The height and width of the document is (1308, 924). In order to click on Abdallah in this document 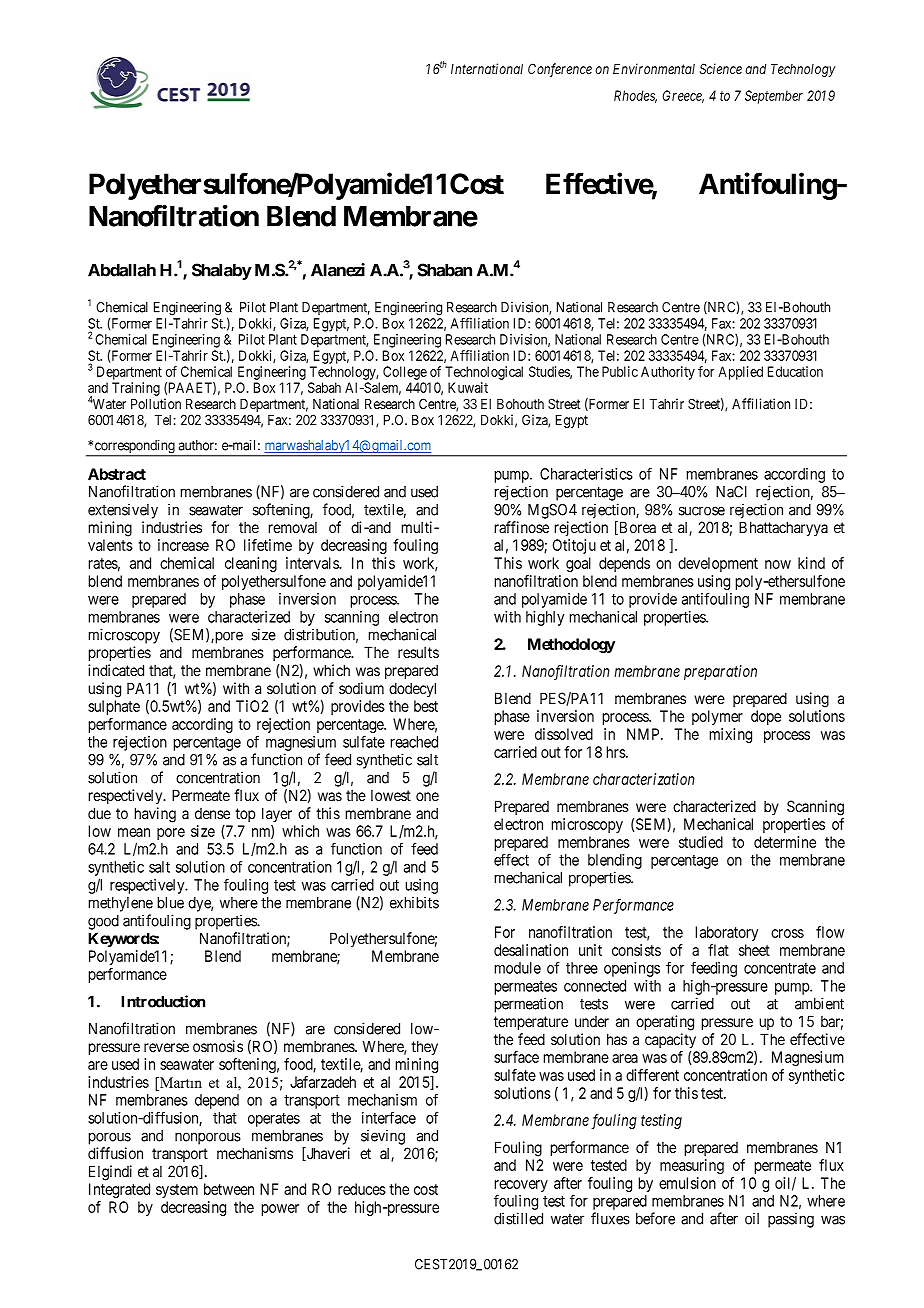, I will do `click(122, 270)`.
